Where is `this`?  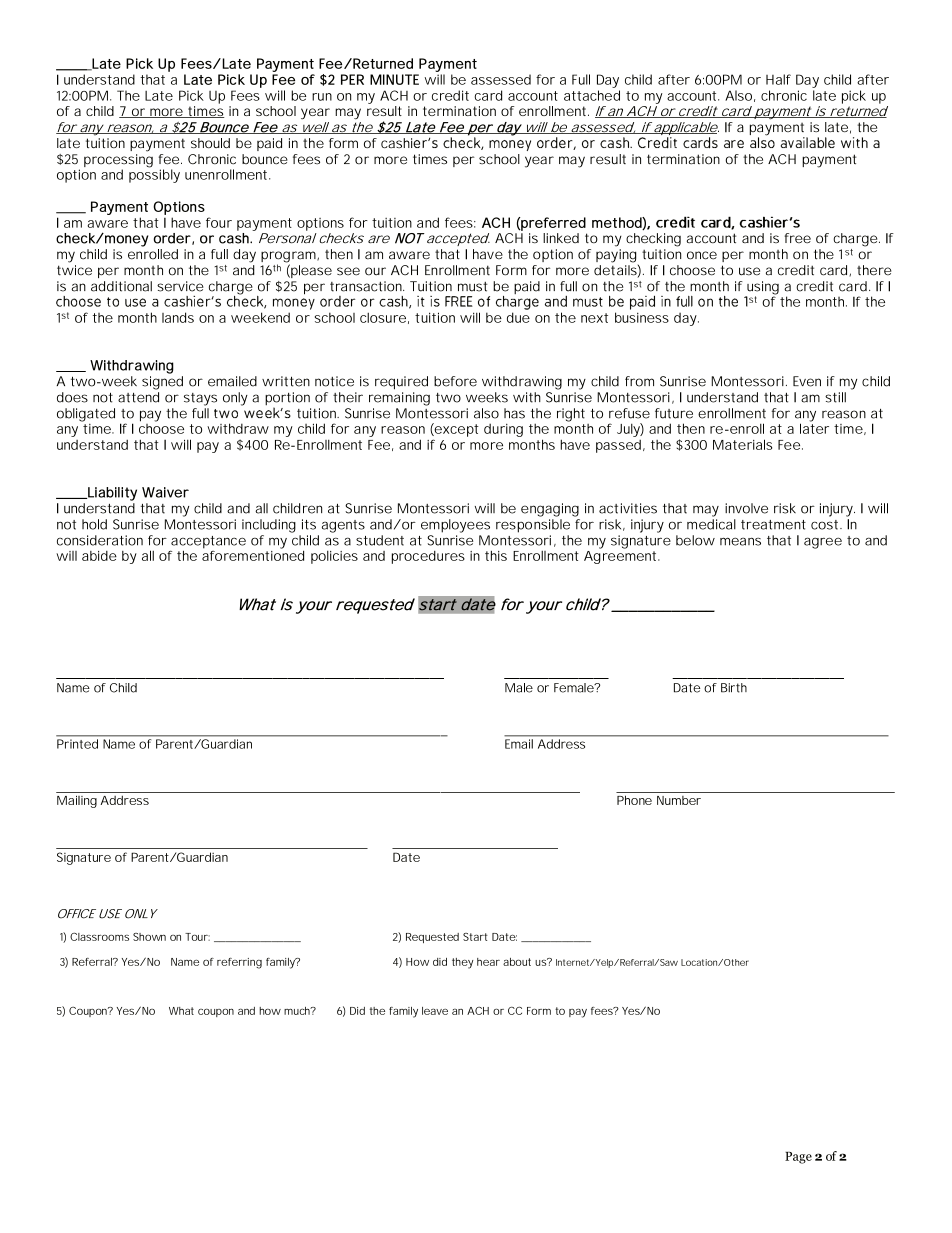 this is located at coordinates (496, 556).
